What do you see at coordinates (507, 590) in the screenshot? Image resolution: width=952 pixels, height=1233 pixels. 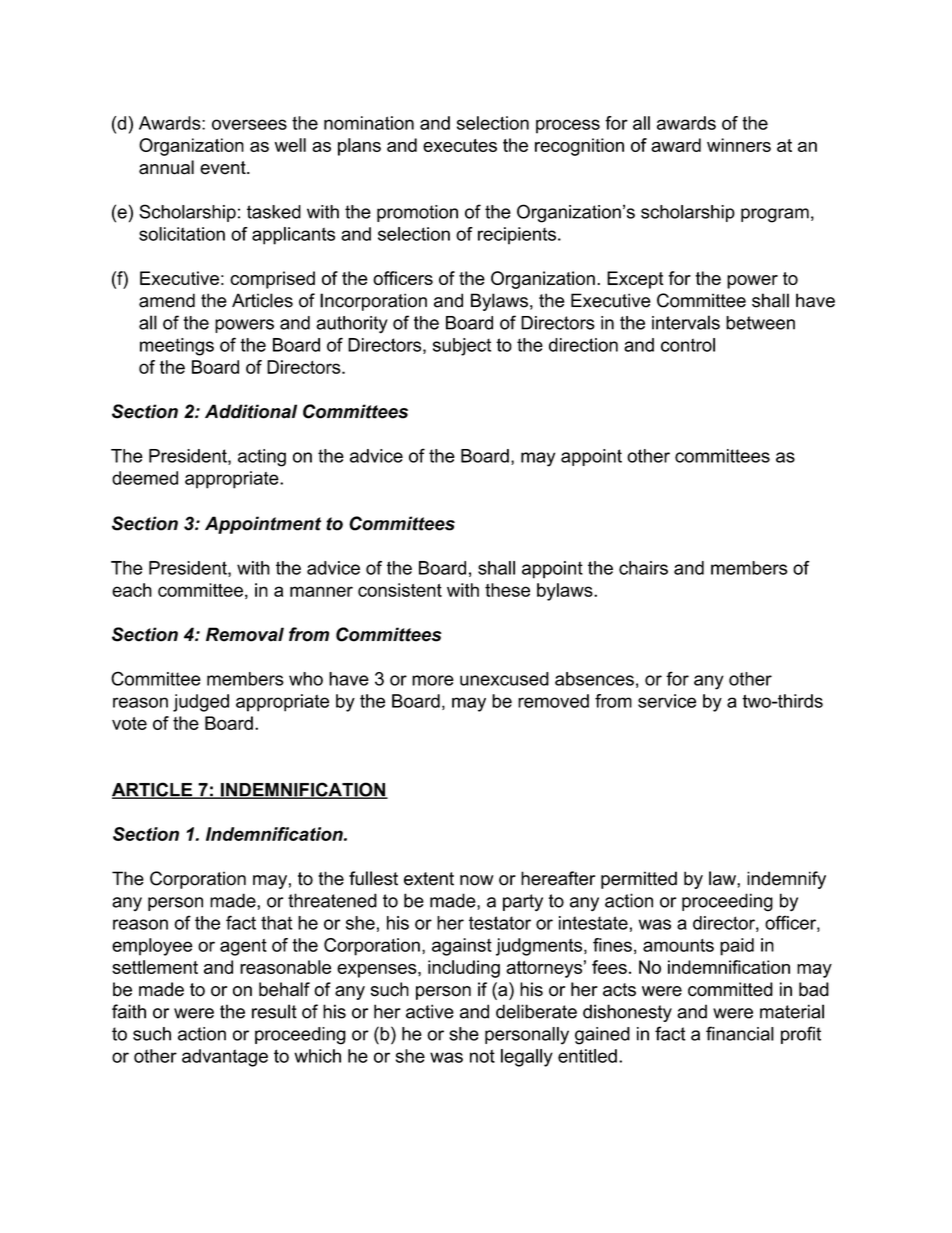 I see `these` at bounding box center [507, 590].
